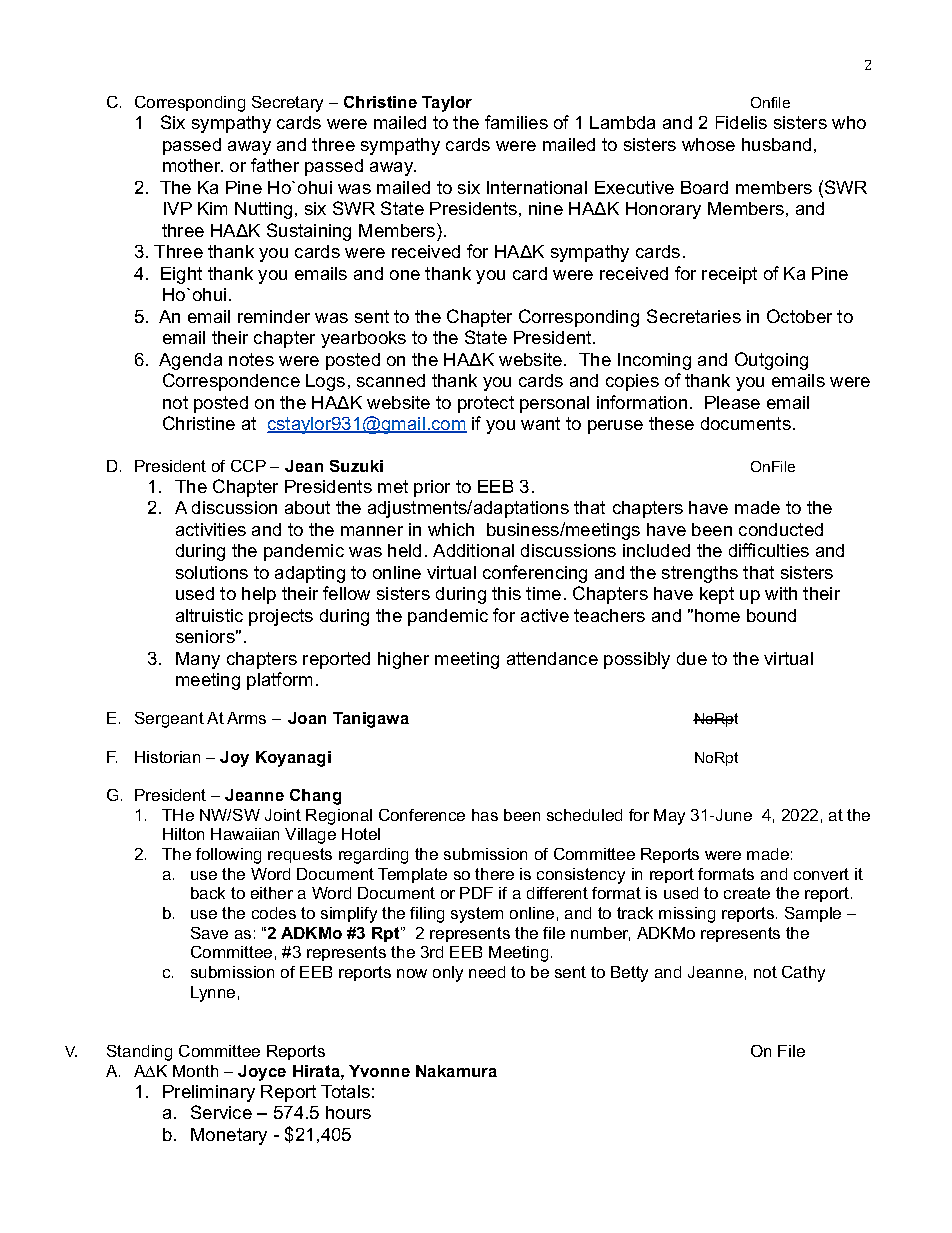  I want to click on home, so click(717, 615).
